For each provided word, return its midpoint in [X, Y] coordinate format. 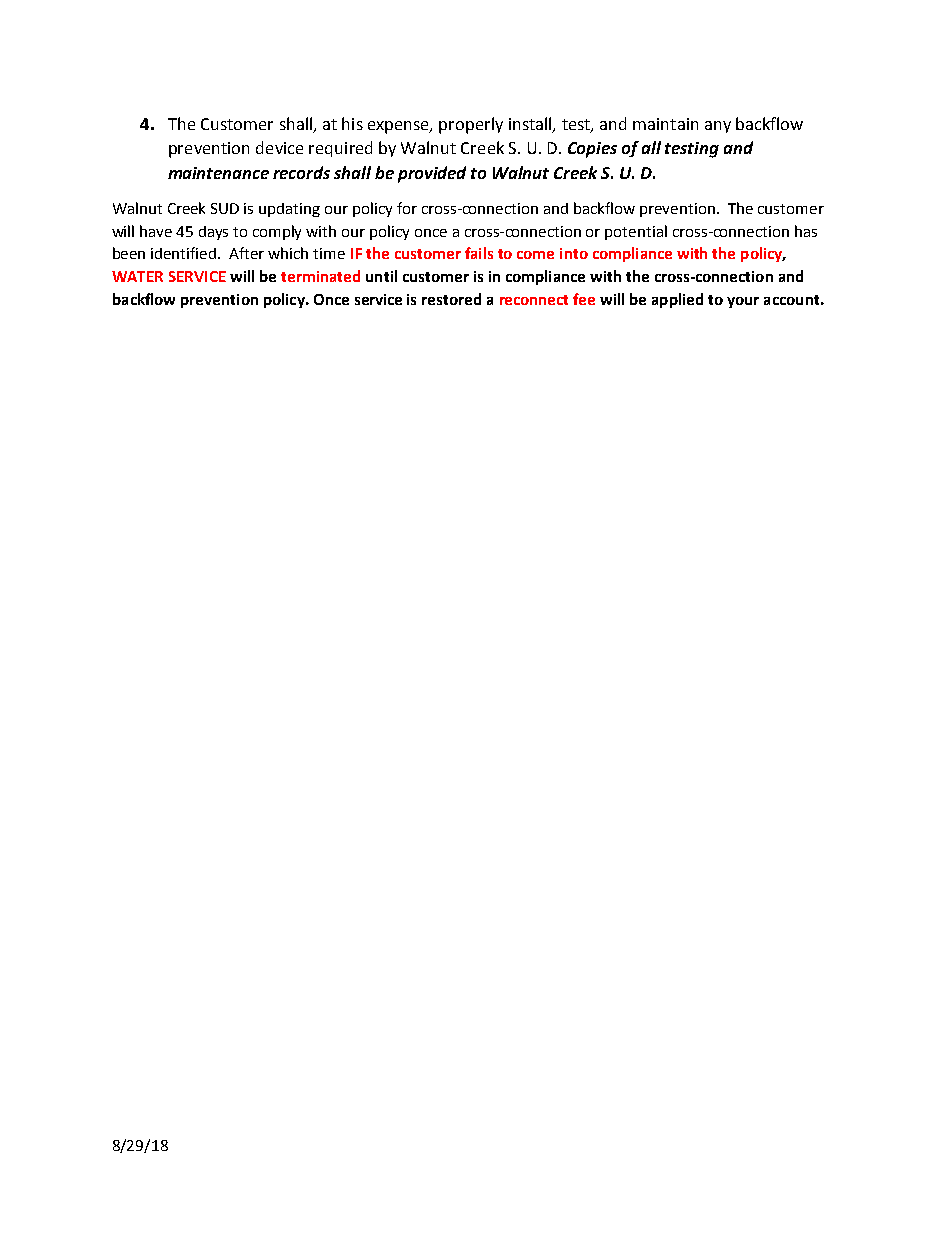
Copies [592, 150]
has [806, 231]
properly [471, 125]
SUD [225, 208]
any [718, 127]
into [574, 253]
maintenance [218, 173]
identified [185, 253]
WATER [137, 276]
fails [479, 253]
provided [432, 174]
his [352, 123]
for [407, 208]
